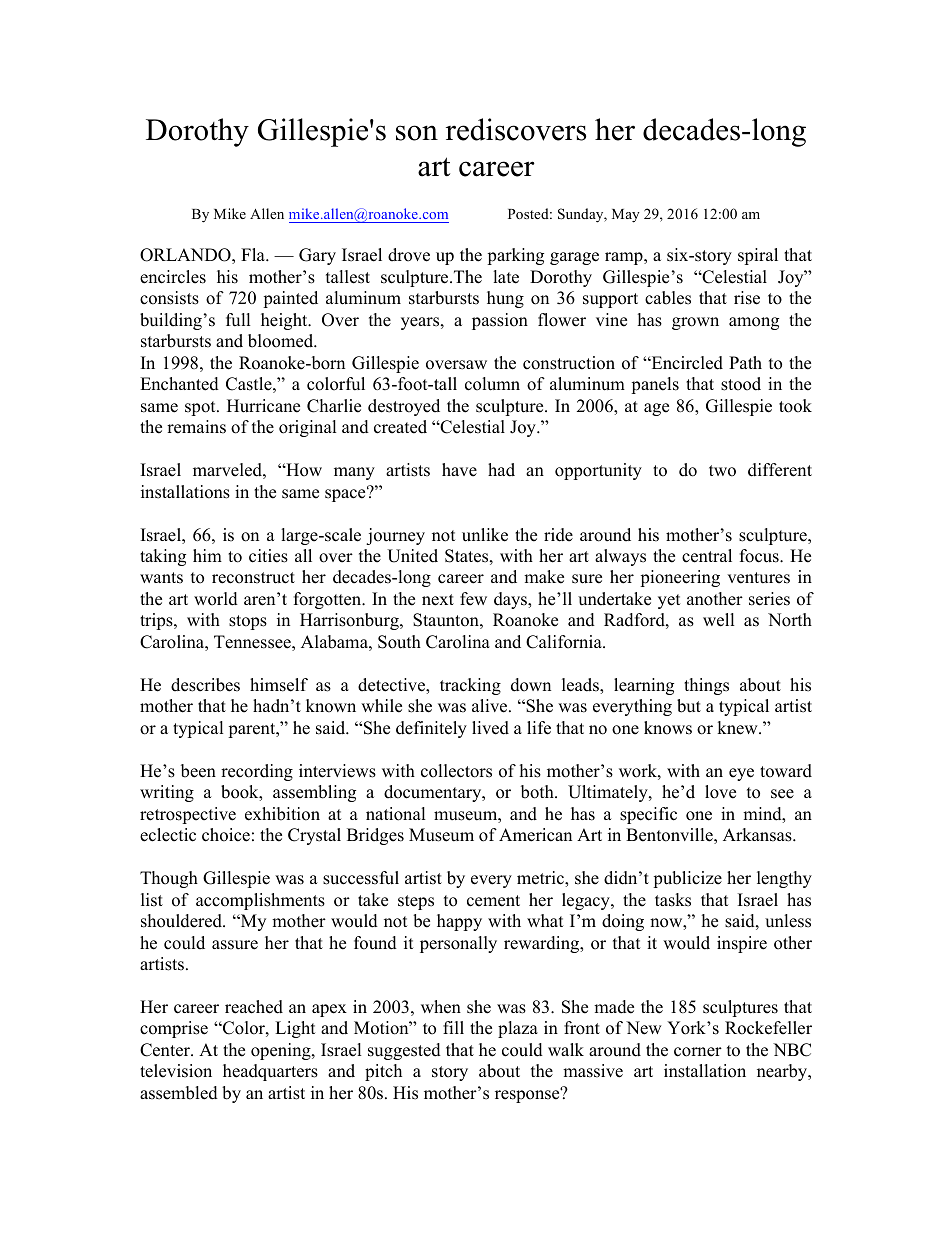 The image size is (952, 1233). I want to click on spiral, so click(758, 256).
